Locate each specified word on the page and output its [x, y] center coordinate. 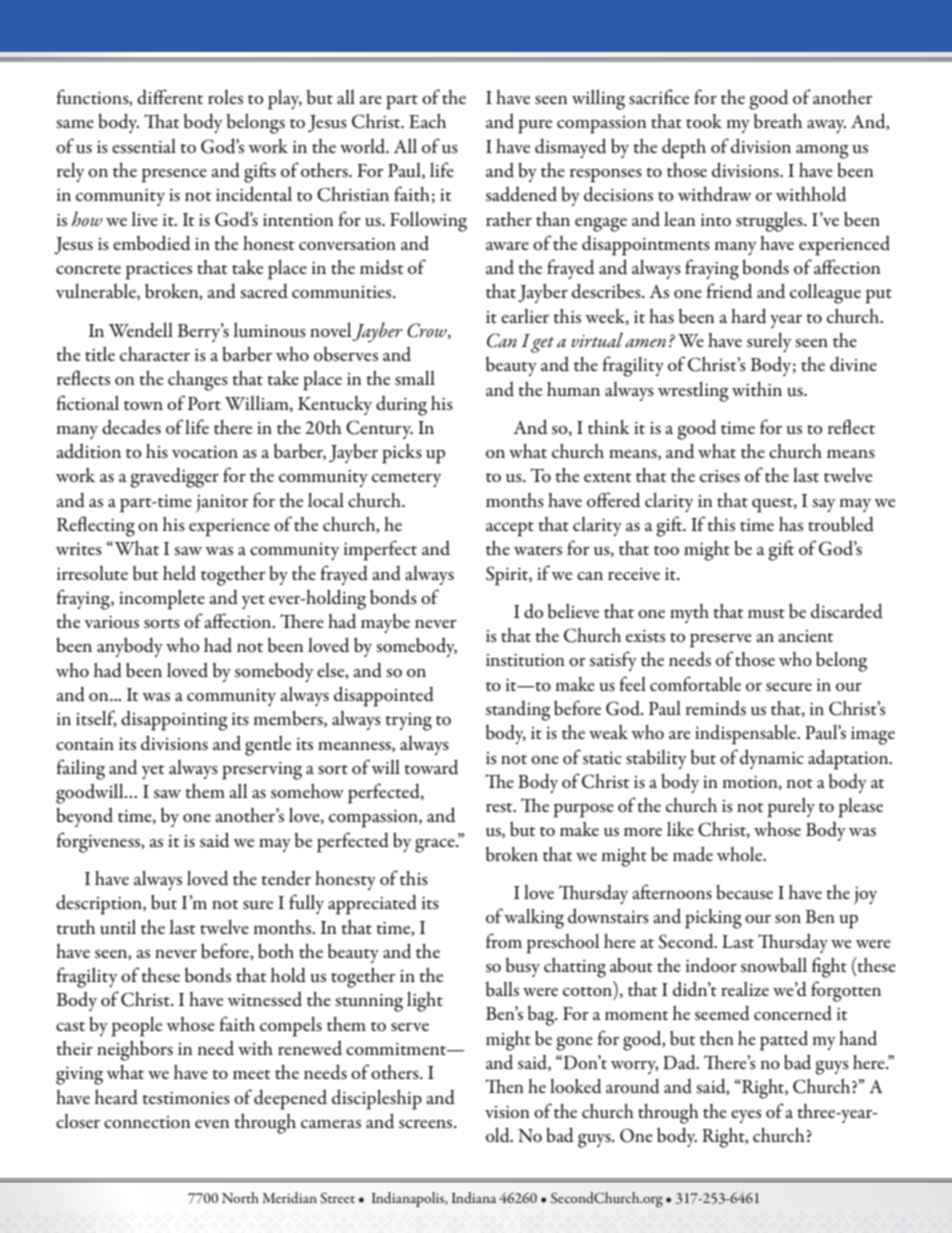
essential [144, 146]
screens [427, 1124]
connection [147, 1122]
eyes [746, 1116]
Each [427, 121]
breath [778, 121]
